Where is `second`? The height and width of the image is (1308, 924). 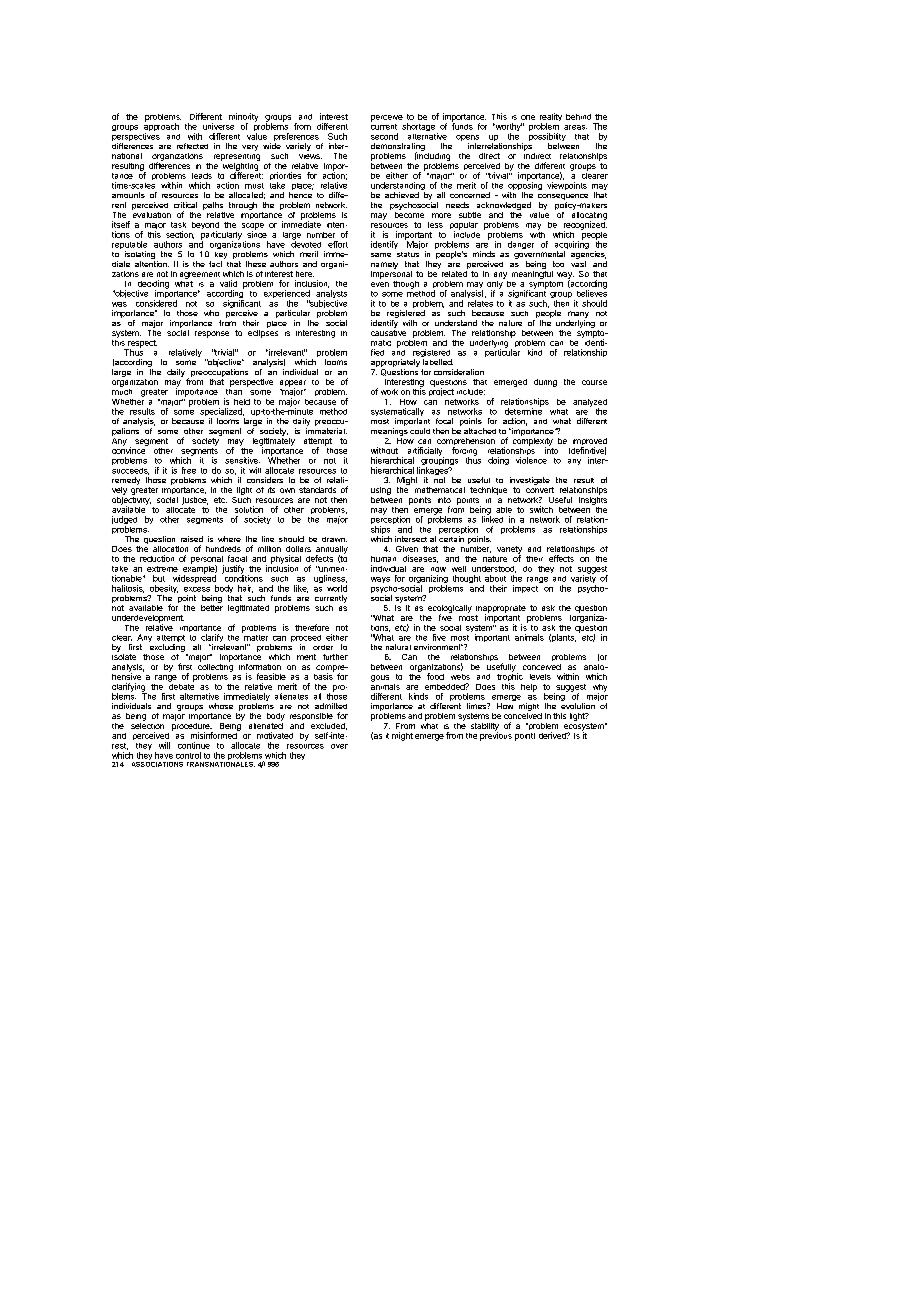 second is located at coordinates (384, 136).
